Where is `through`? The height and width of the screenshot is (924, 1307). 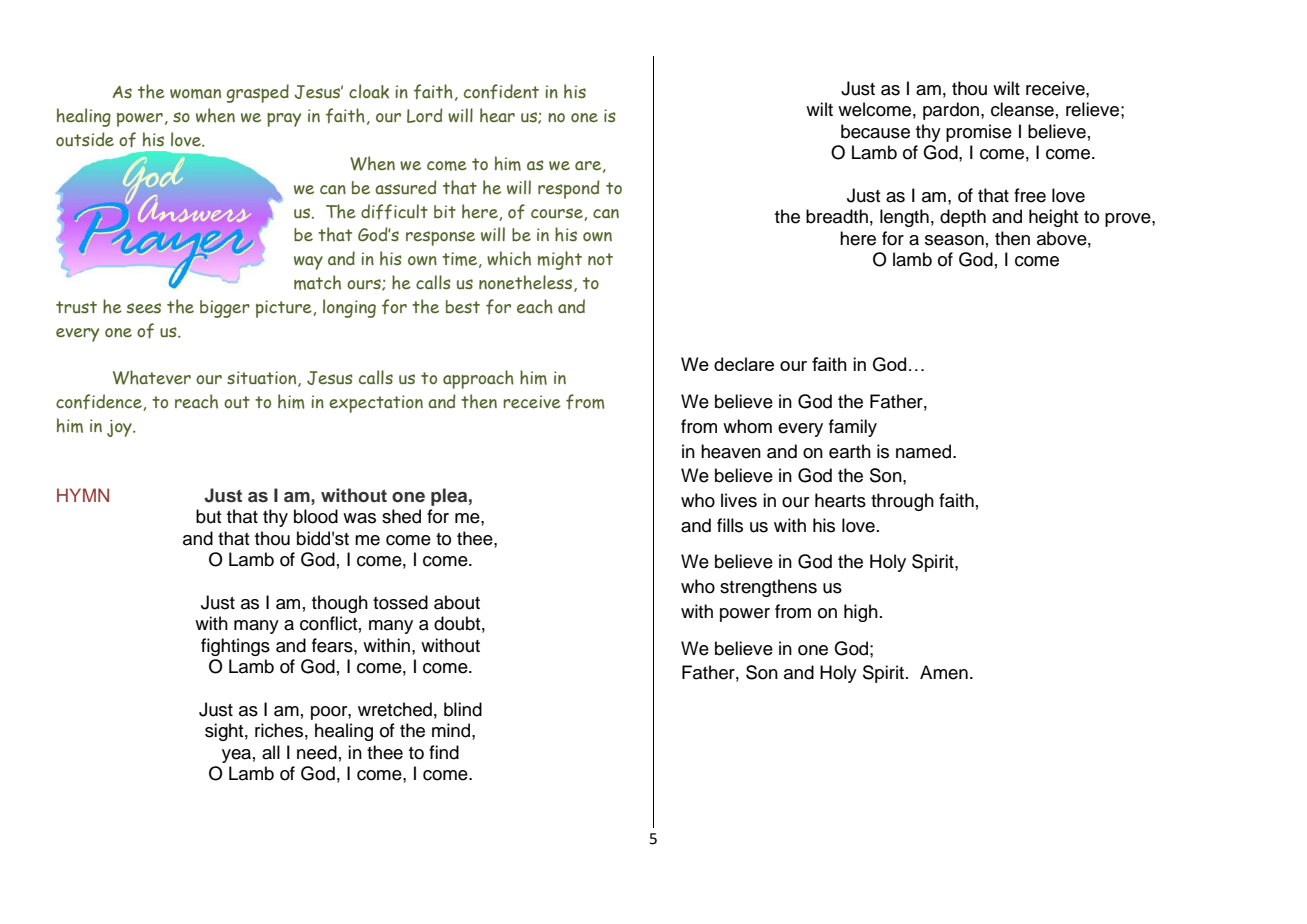 through is located at coordinates (902, 502).
